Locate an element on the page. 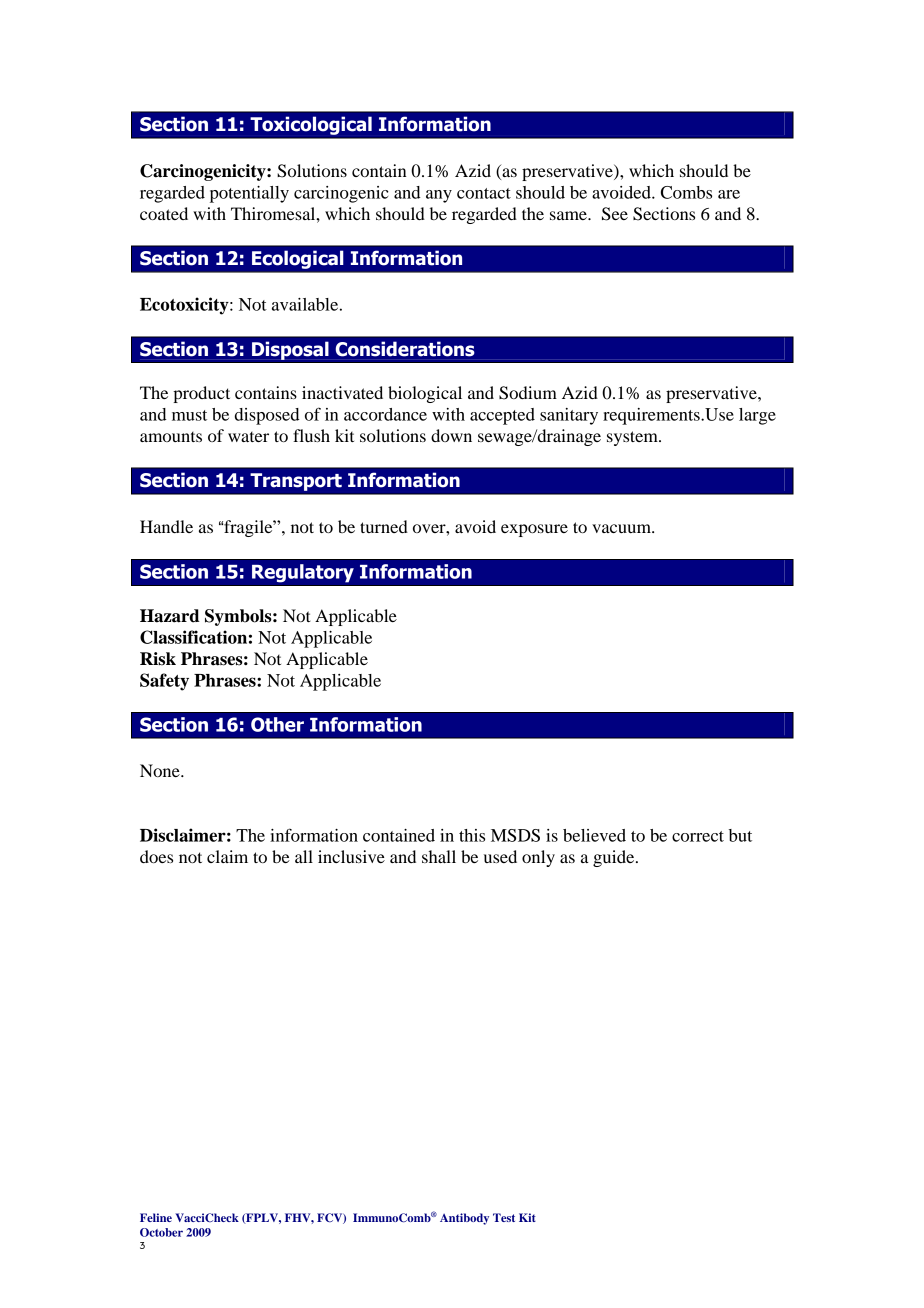  potentially is located at coordinates (249, 194).
